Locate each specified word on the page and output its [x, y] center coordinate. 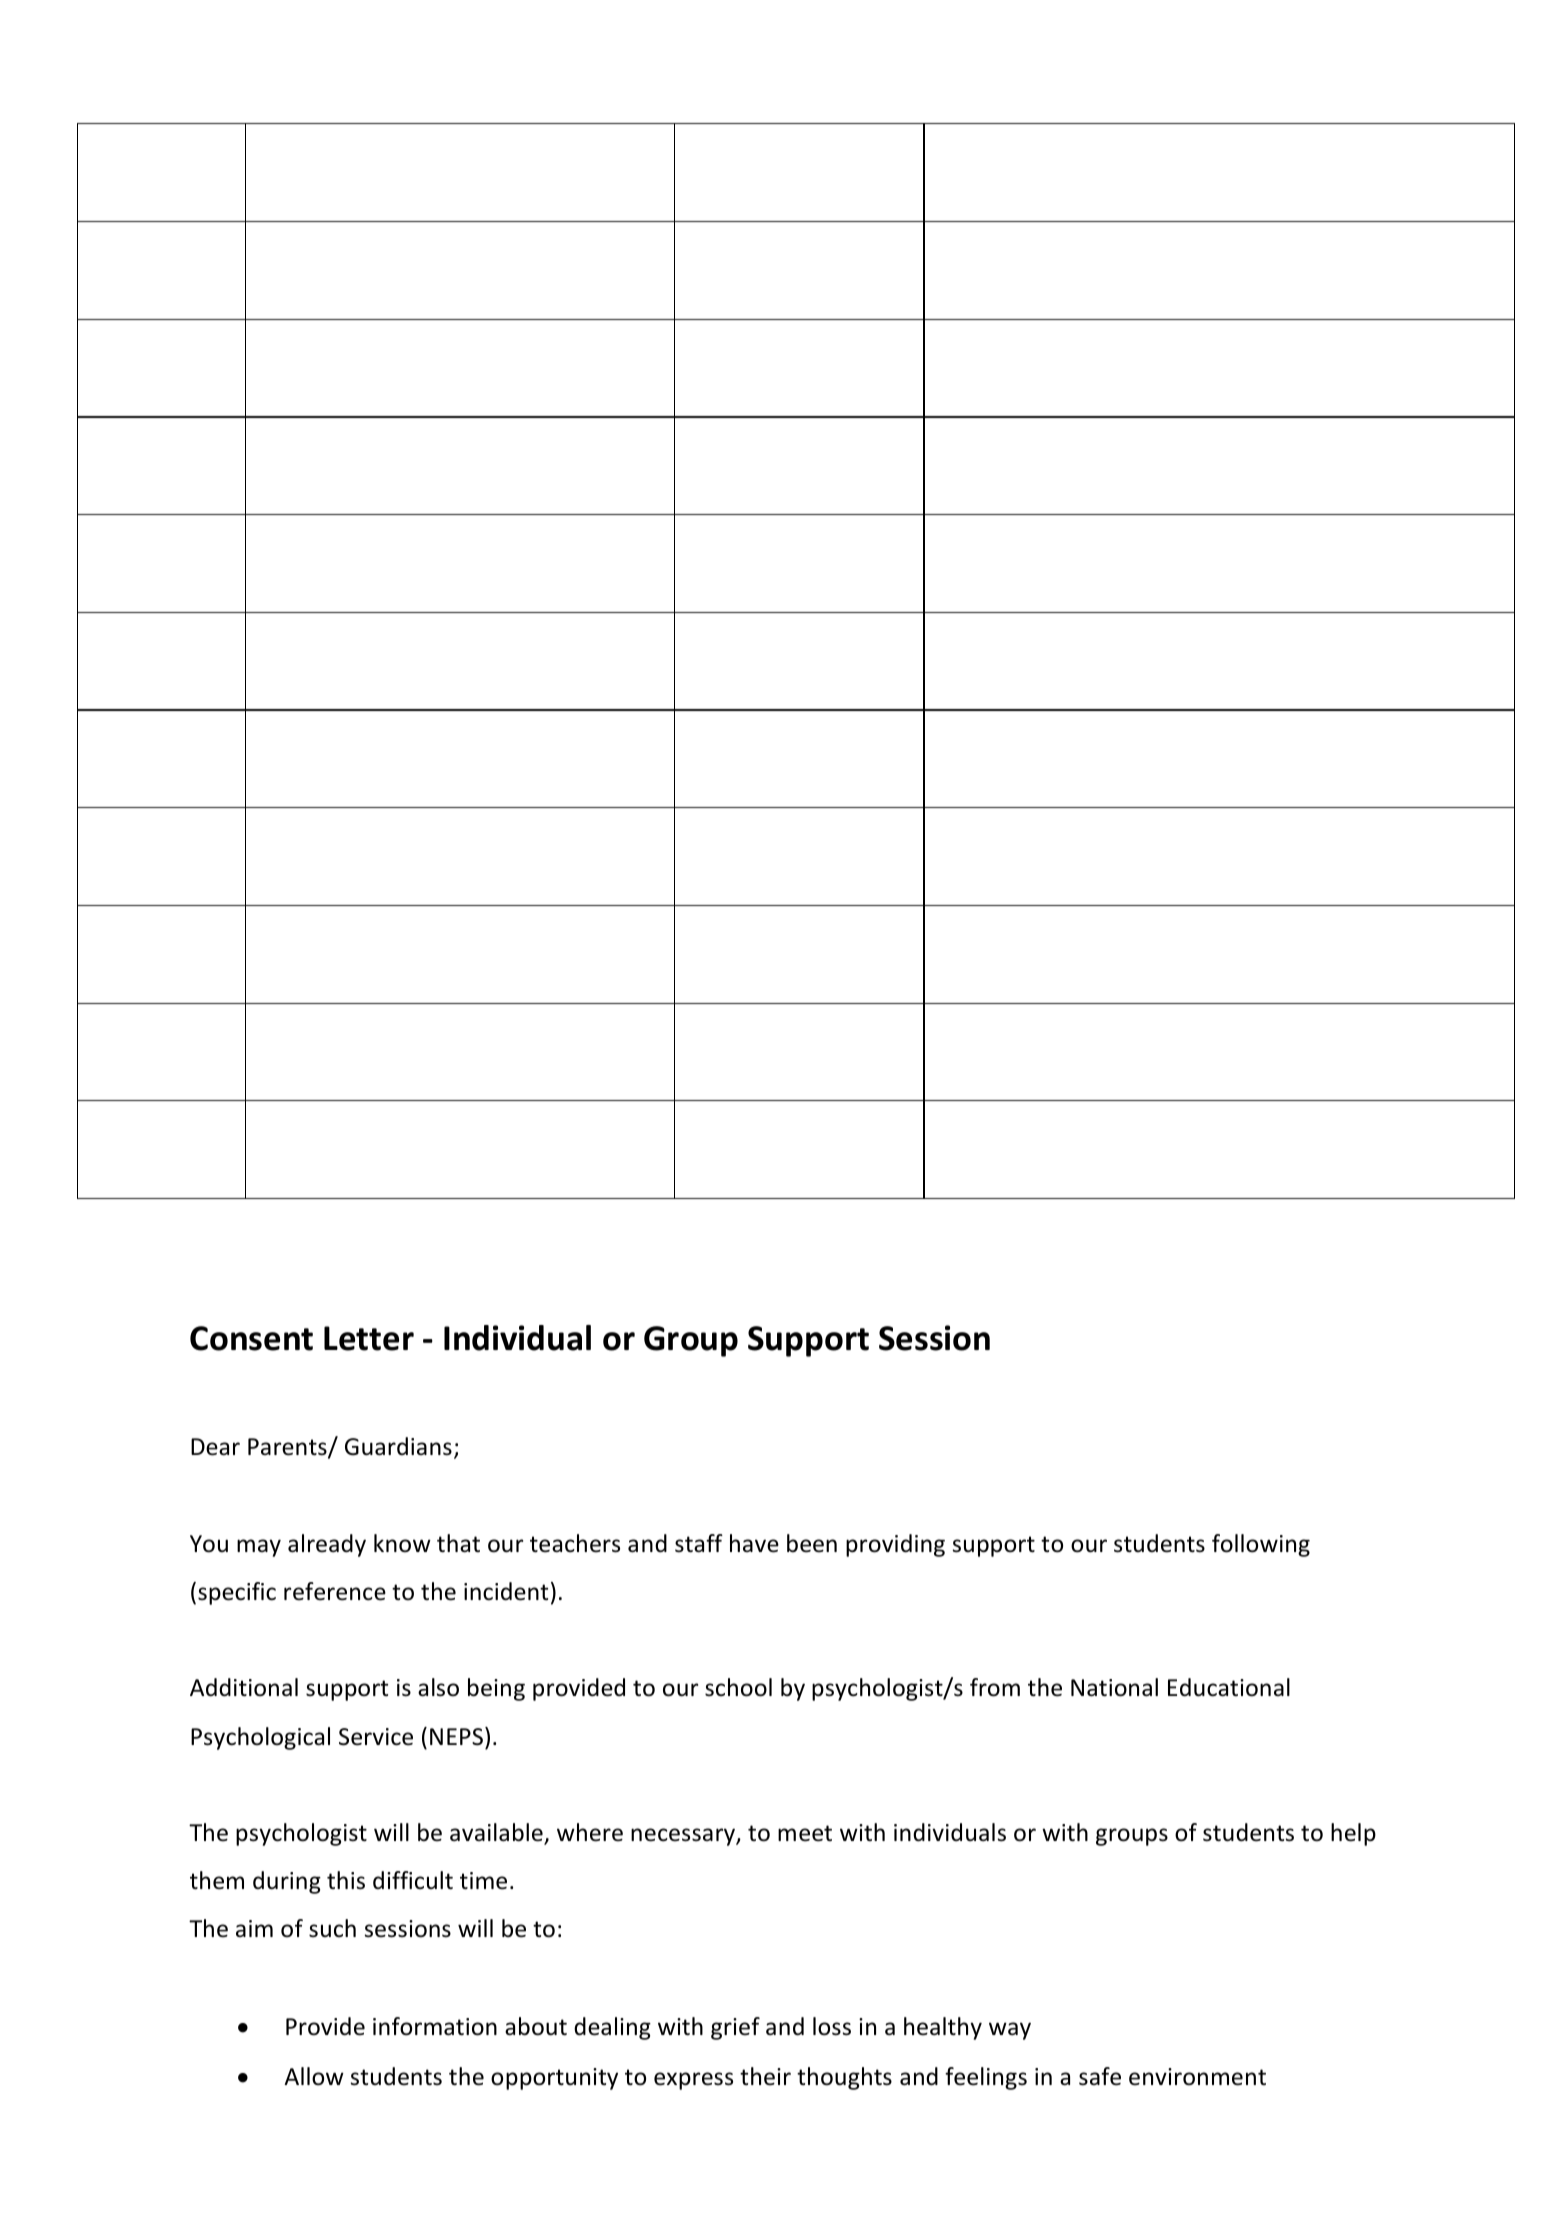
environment [1197, 2077]
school [738, 1687]
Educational [1229, 1687]
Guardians [398, 1446]
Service [376, 1737]
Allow [314, 2076]
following [1261, 1545]
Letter [369, 1338]
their [765, 2076]
